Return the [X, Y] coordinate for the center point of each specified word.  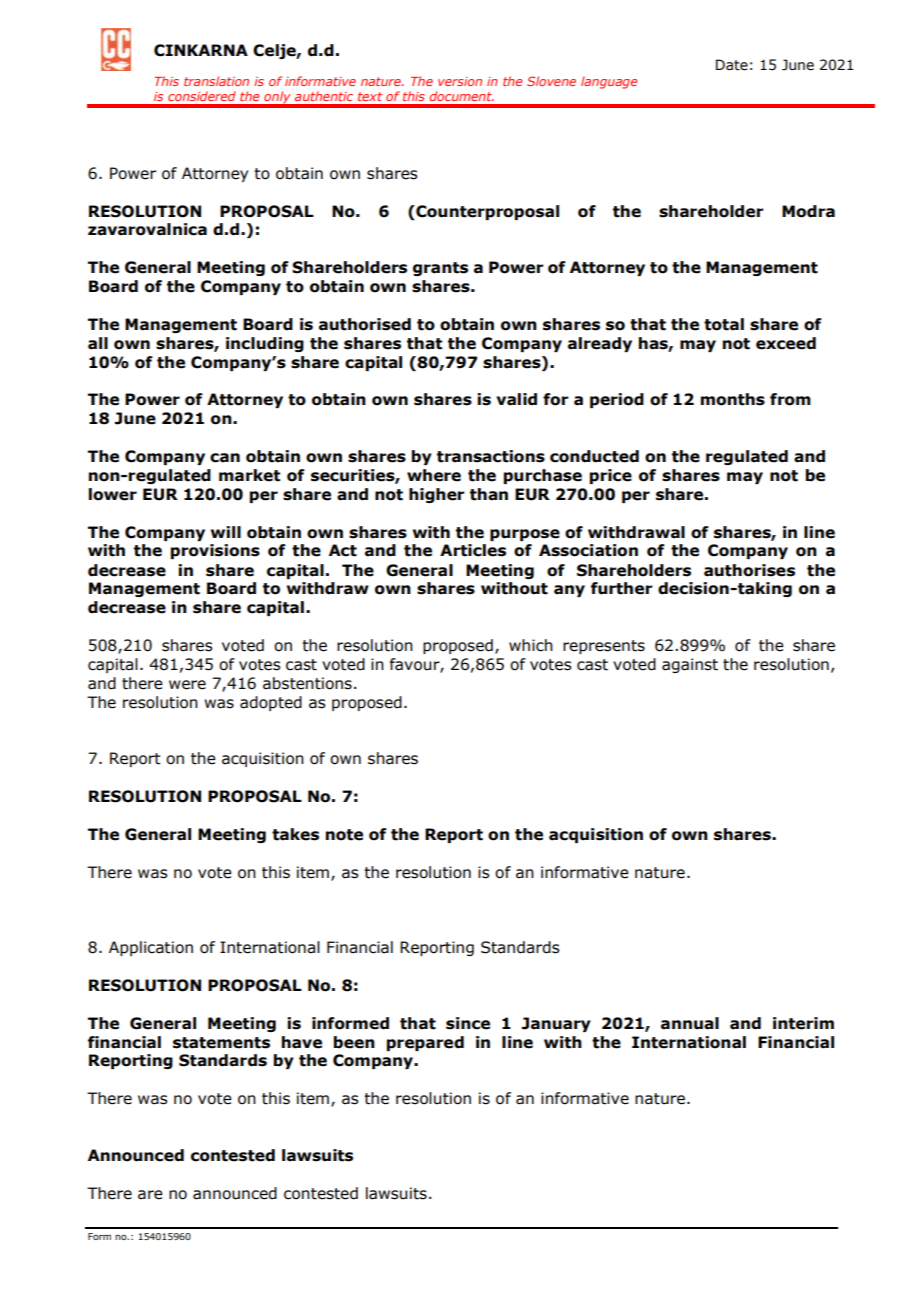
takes [295, 834]
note [344, 835]
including [265, 344]
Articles [473, 550]
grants [440, 269]
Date [732, 65]
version [460, 81]
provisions [215, 551]
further [622, 588]
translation [216, 81]
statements [221, 1043]
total [724, 324]
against [690, 665]
